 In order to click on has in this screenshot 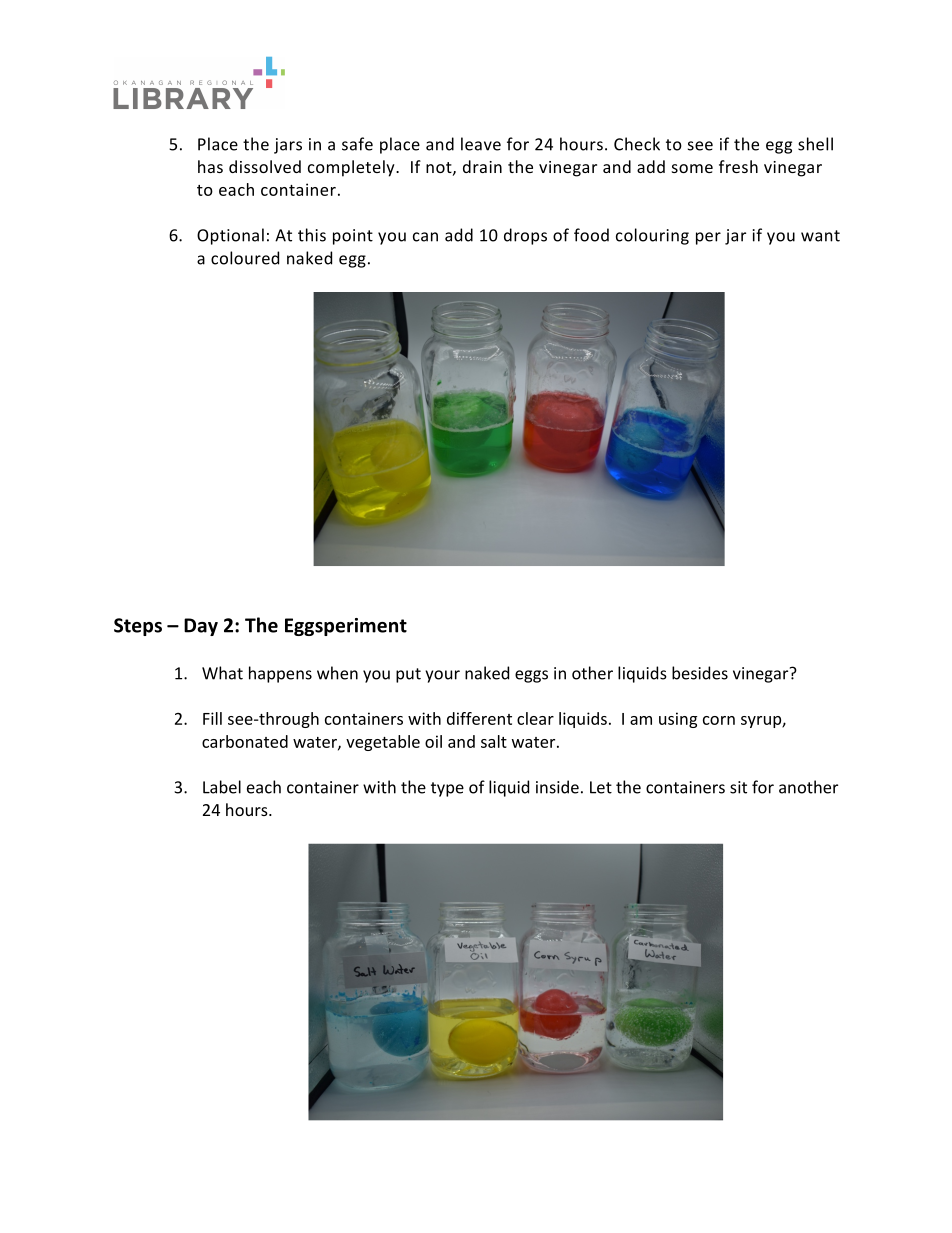, I will do `click(210, 166)`.
